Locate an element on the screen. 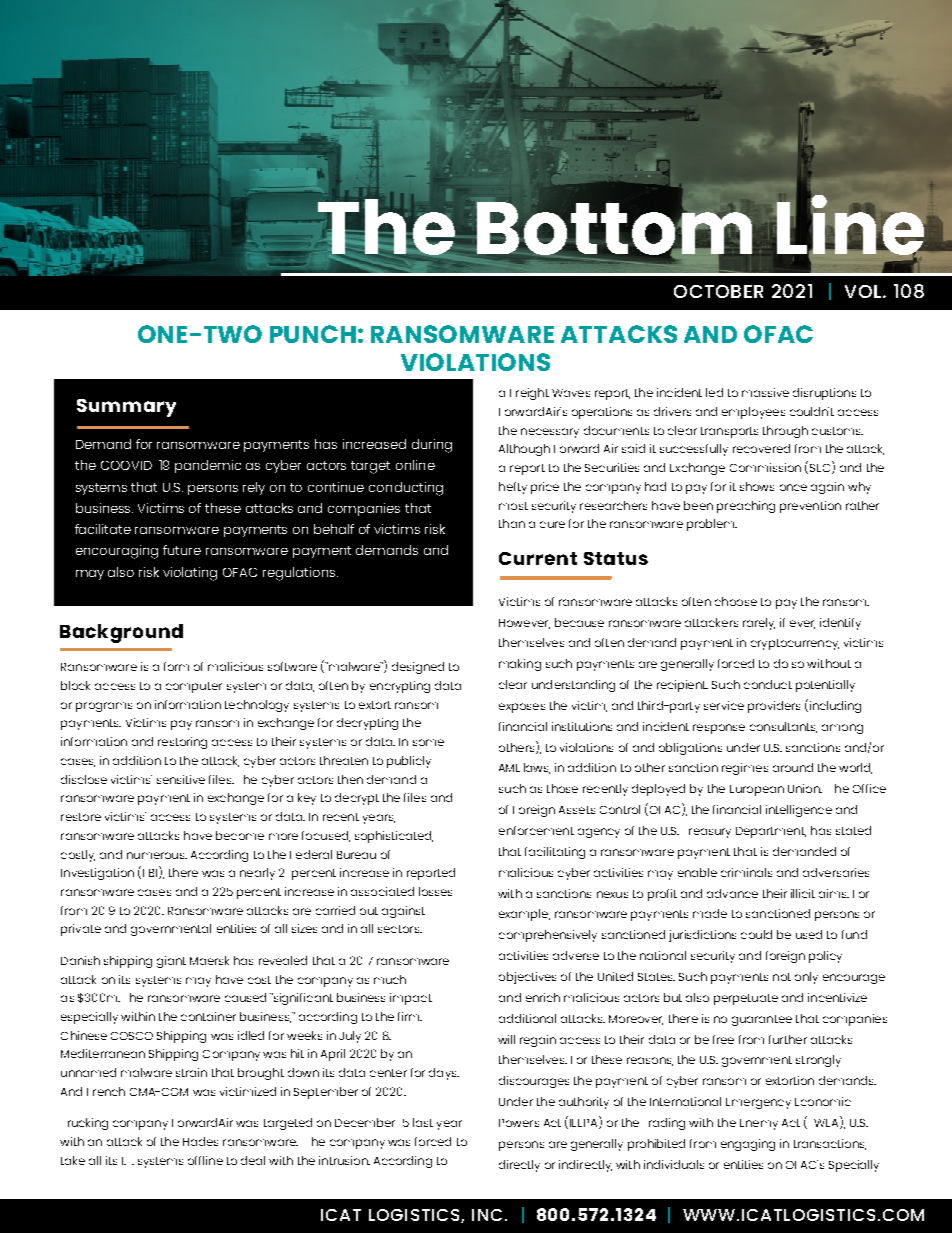 Image resolution: width=952 pixels, height=1233 pixels. hefty is located at coordinates (513, 488).
